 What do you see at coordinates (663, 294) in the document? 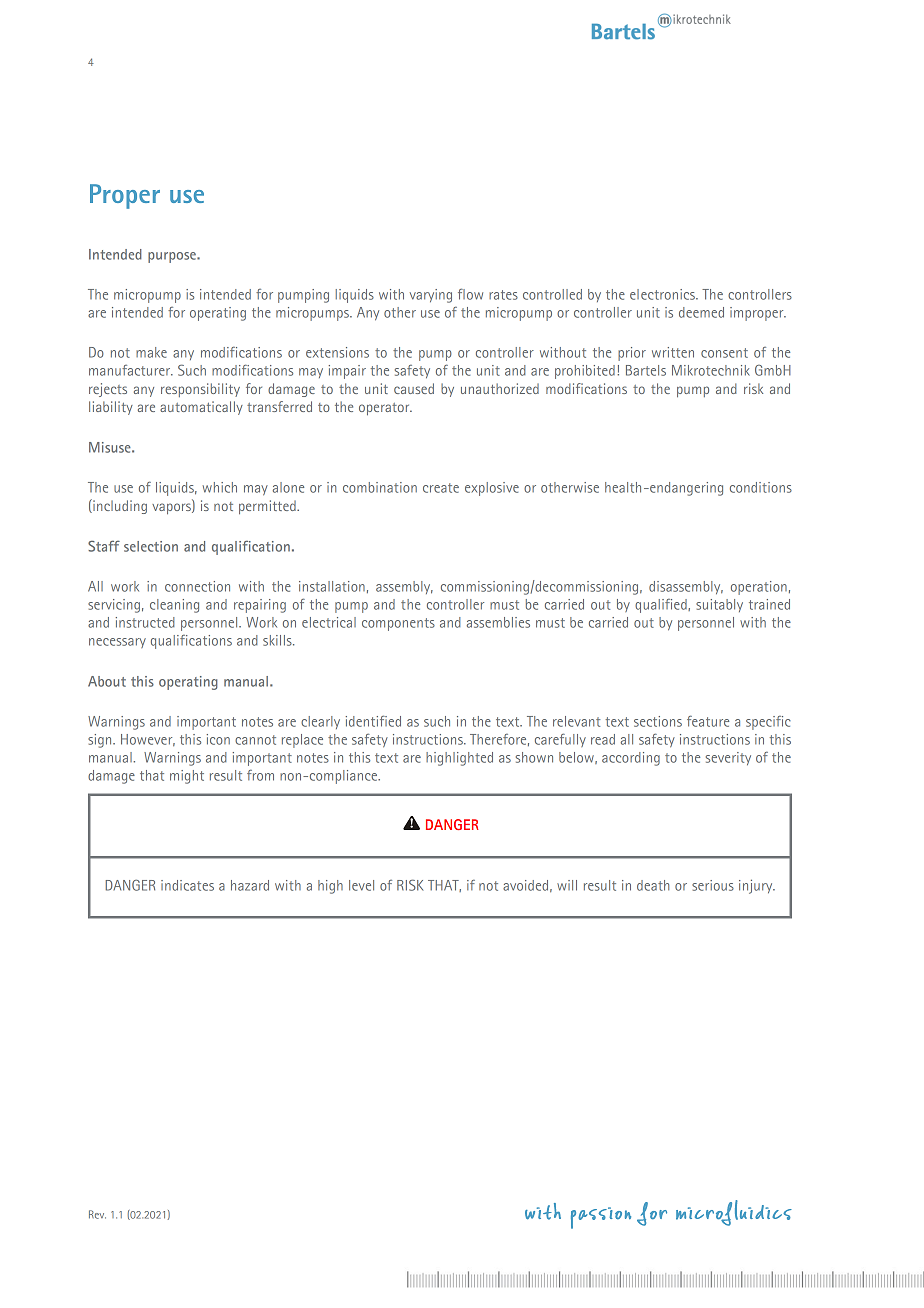
I see `electronics` at bounding box center [663, 294].
